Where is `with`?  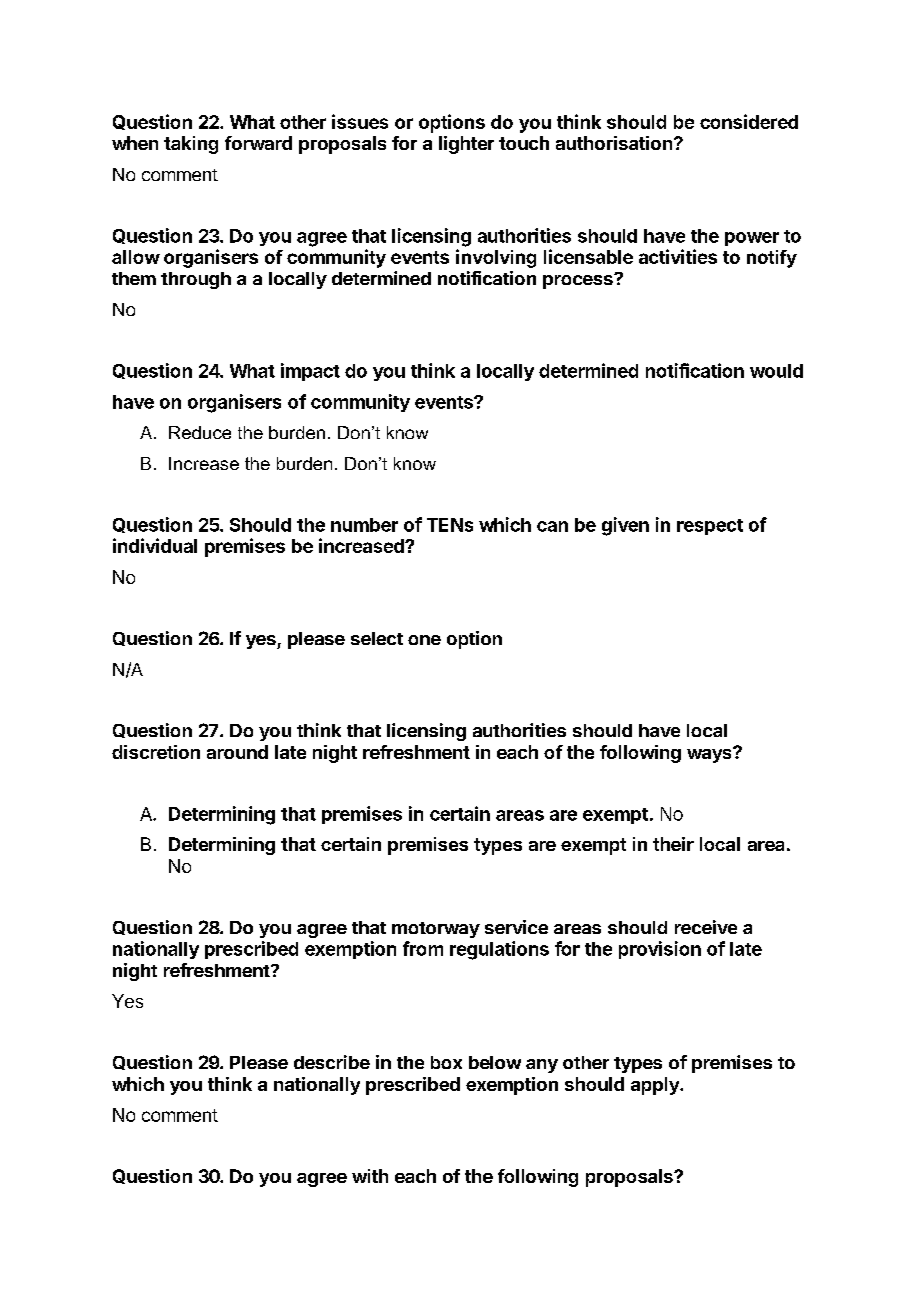
with is located at coordinates (370, 1176).
